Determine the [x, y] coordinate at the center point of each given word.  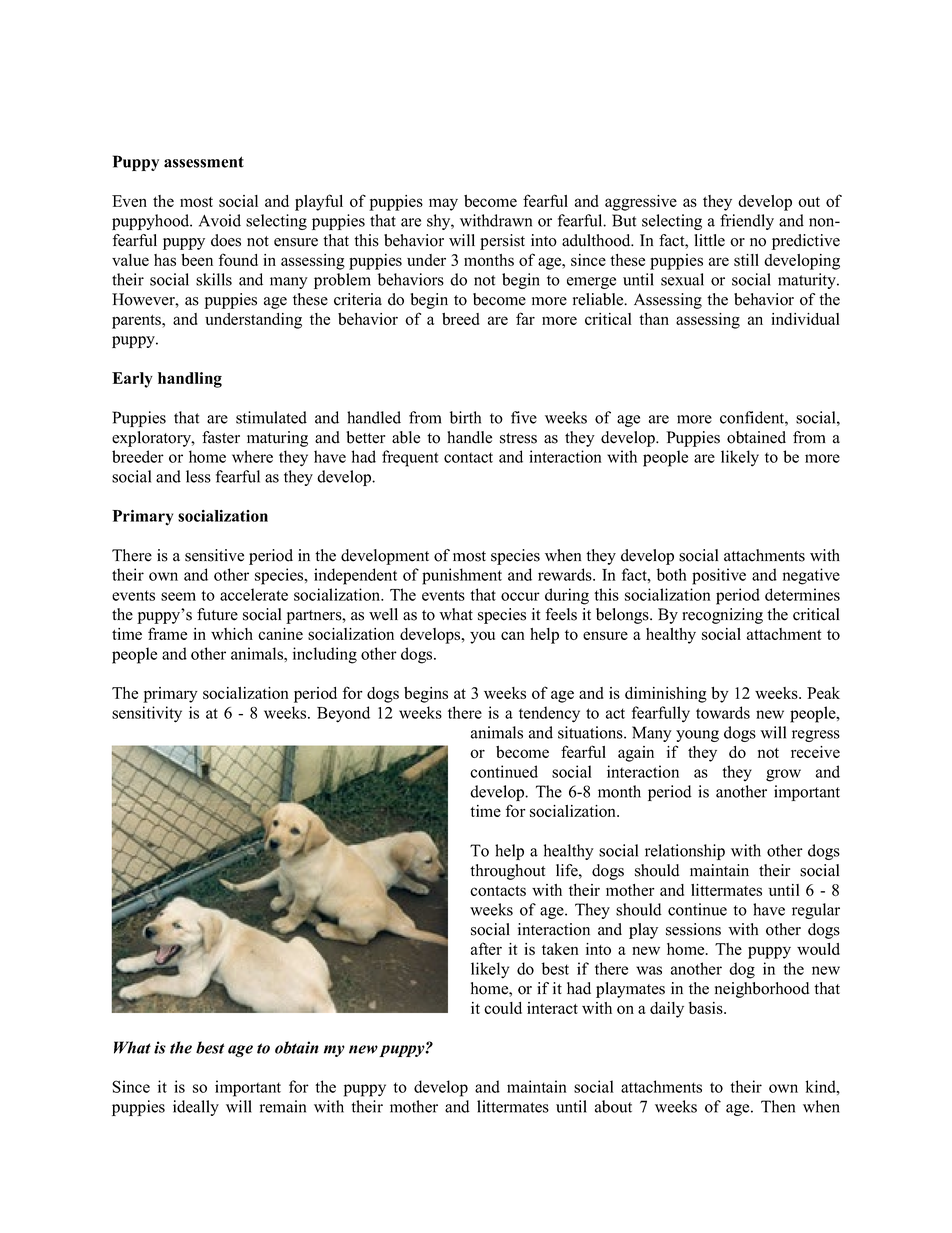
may [443, 204]
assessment [204, 162]
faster [221, 437]
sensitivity [147, 714]
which [232, 634]
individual [805, 319]
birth [465, 417]
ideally [196, 1108]
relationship [685, 852]
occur [520, 596]
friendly [747, 222]
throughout [507, 872]
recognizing [722, 616]
